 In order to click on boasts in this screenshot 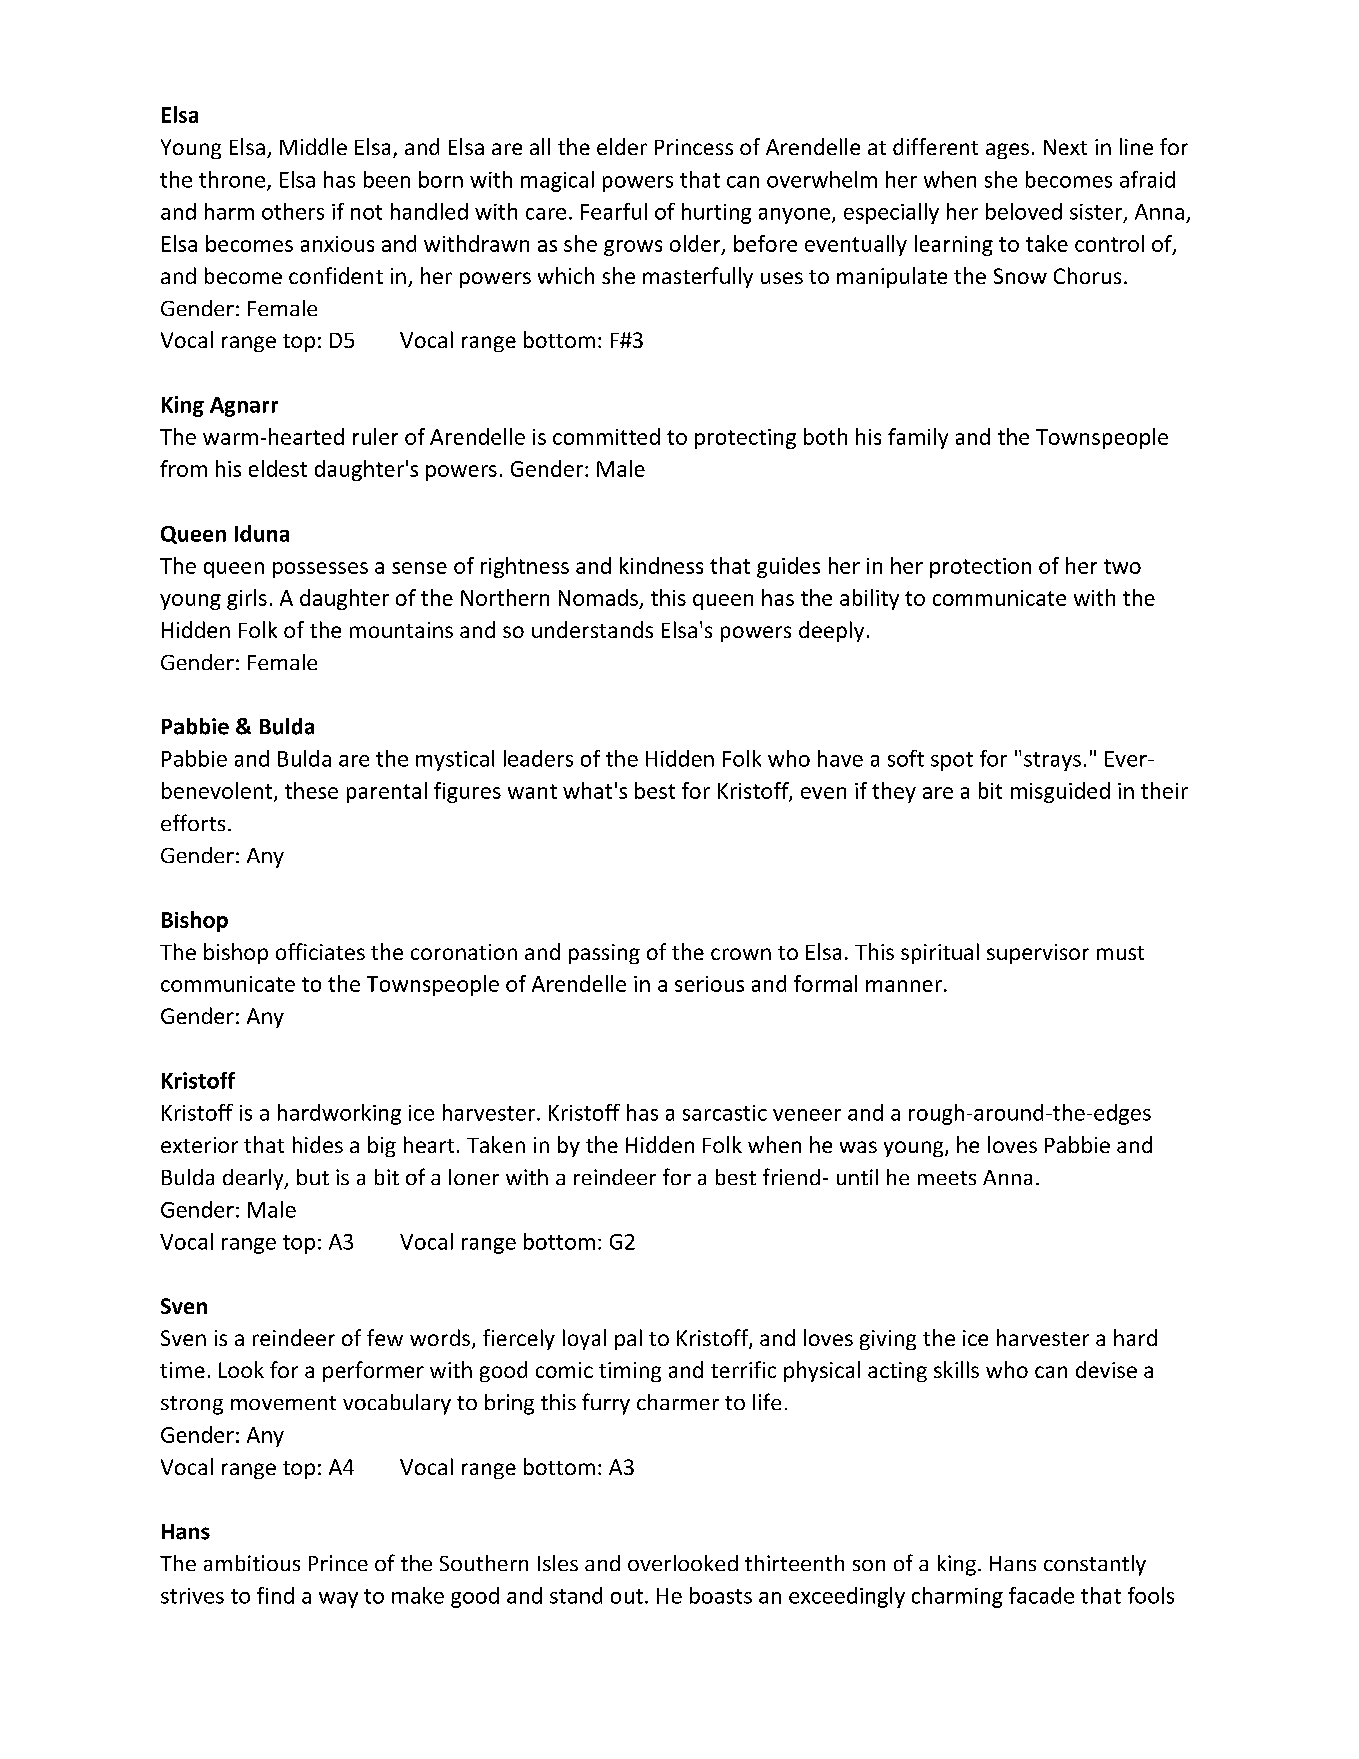, I will do `click(721, 1595)`.
